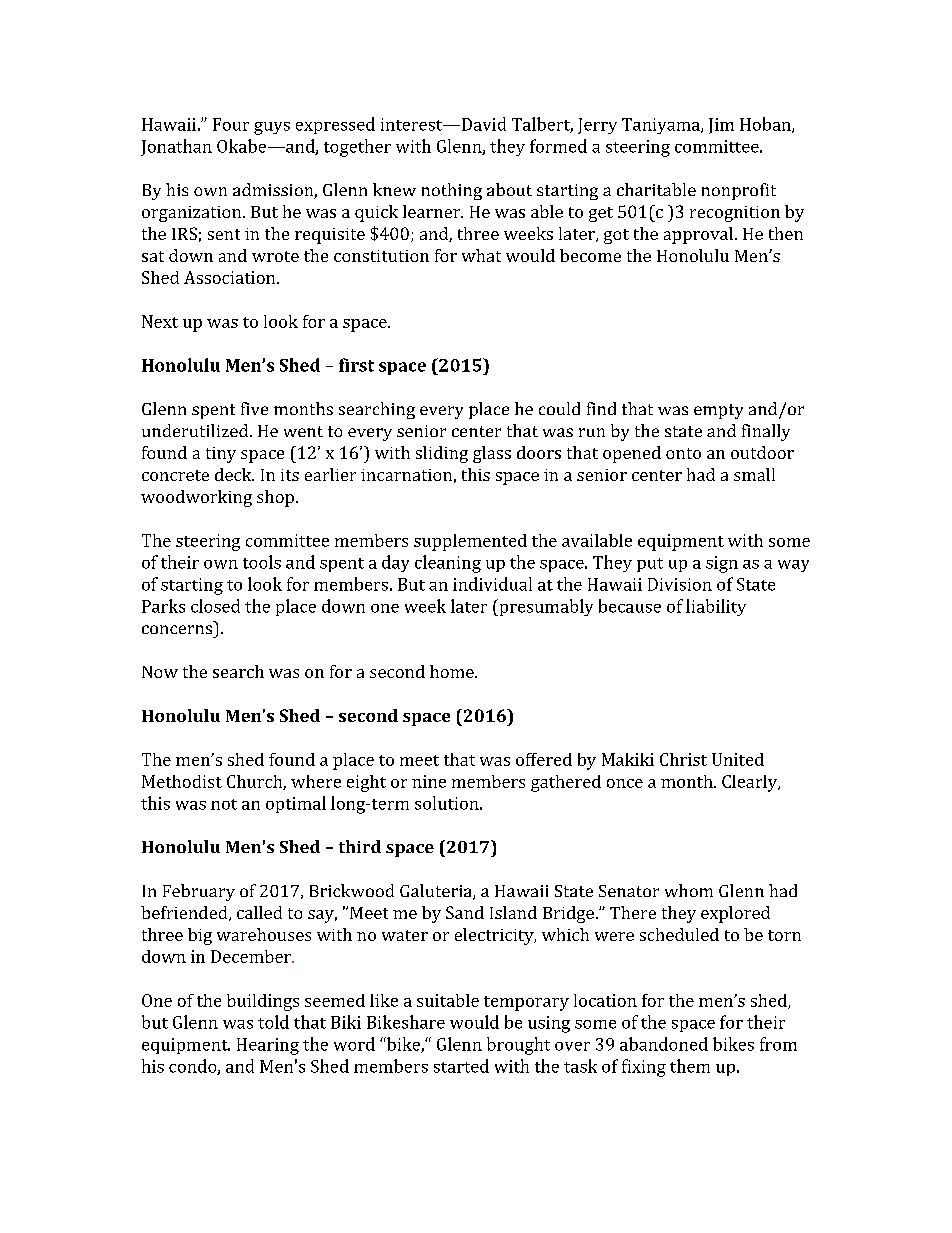 This page has height=1233, width=952. Describe the element at coordinates (751, 783) in the page. I see `Clearly` at that location.
